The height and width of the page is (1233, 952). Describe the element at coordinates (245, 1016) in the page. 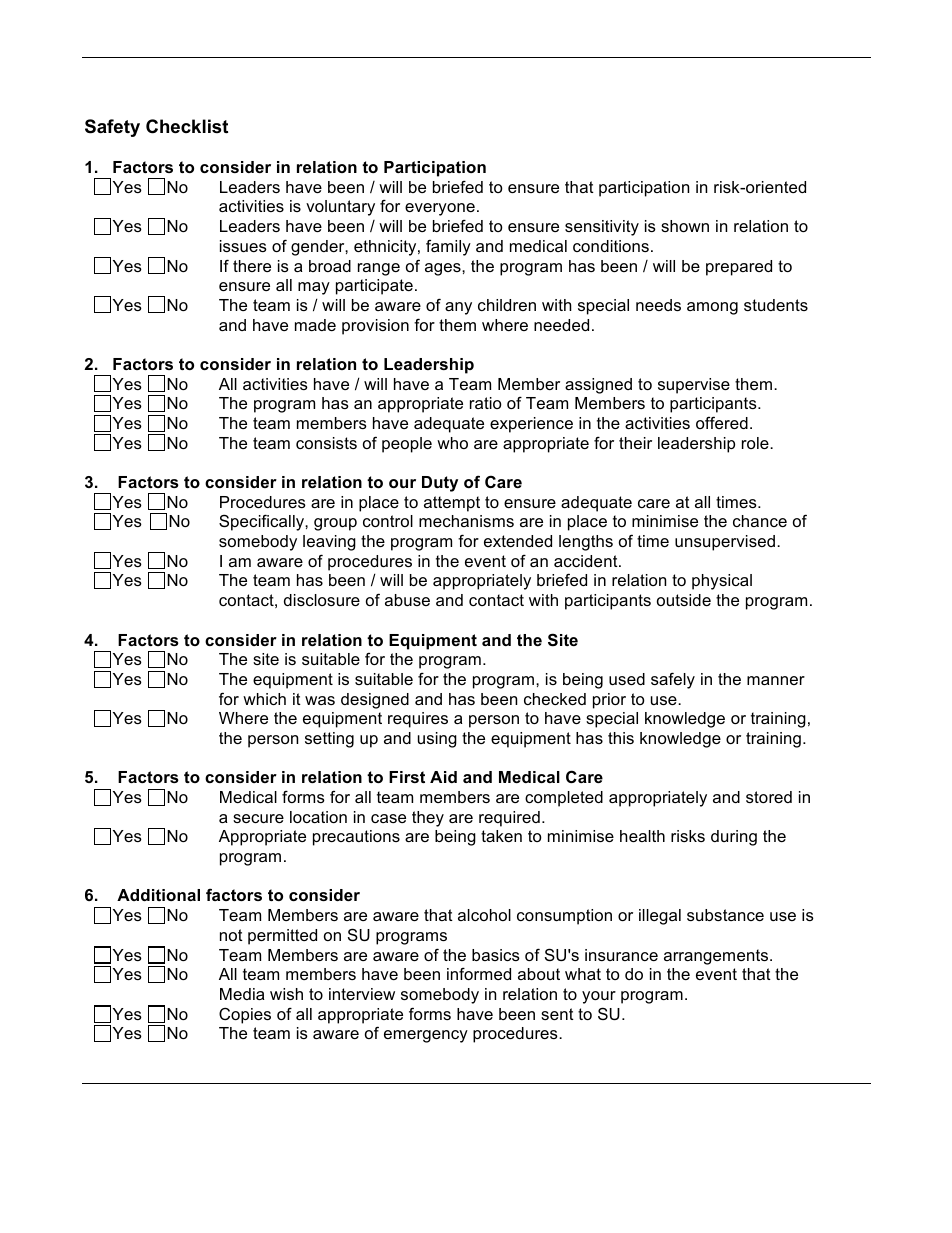

I see `Copies` at that location.
